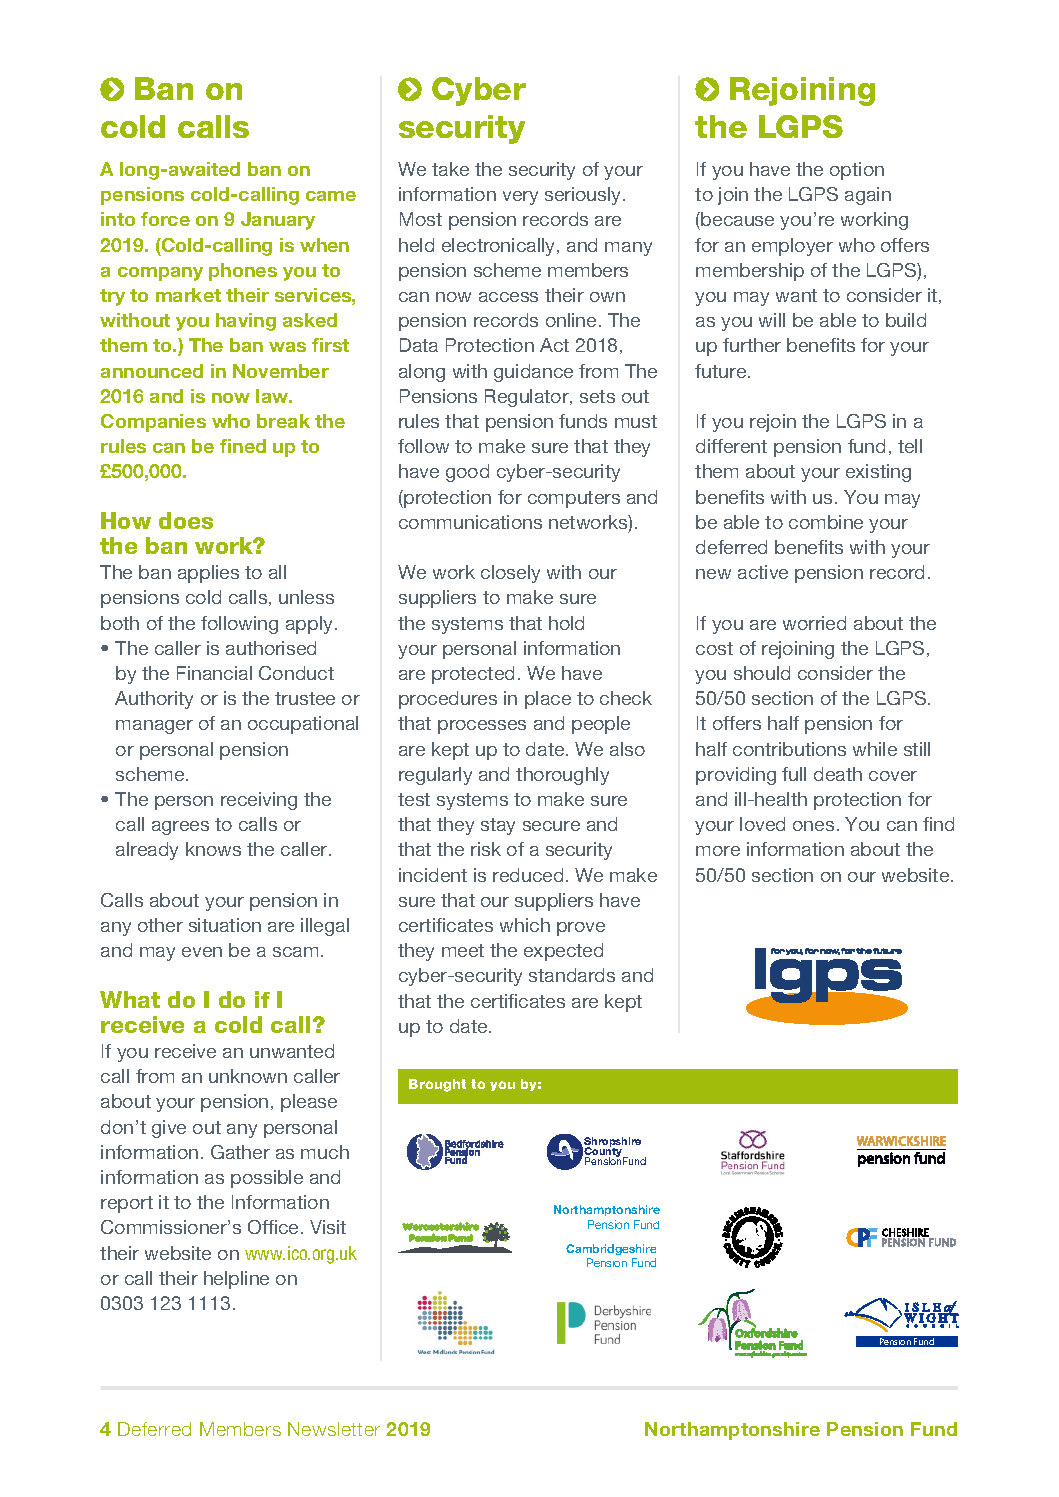 The height and width of the image is (1497, 1059). I want to click on applies, so click(208, 574).
